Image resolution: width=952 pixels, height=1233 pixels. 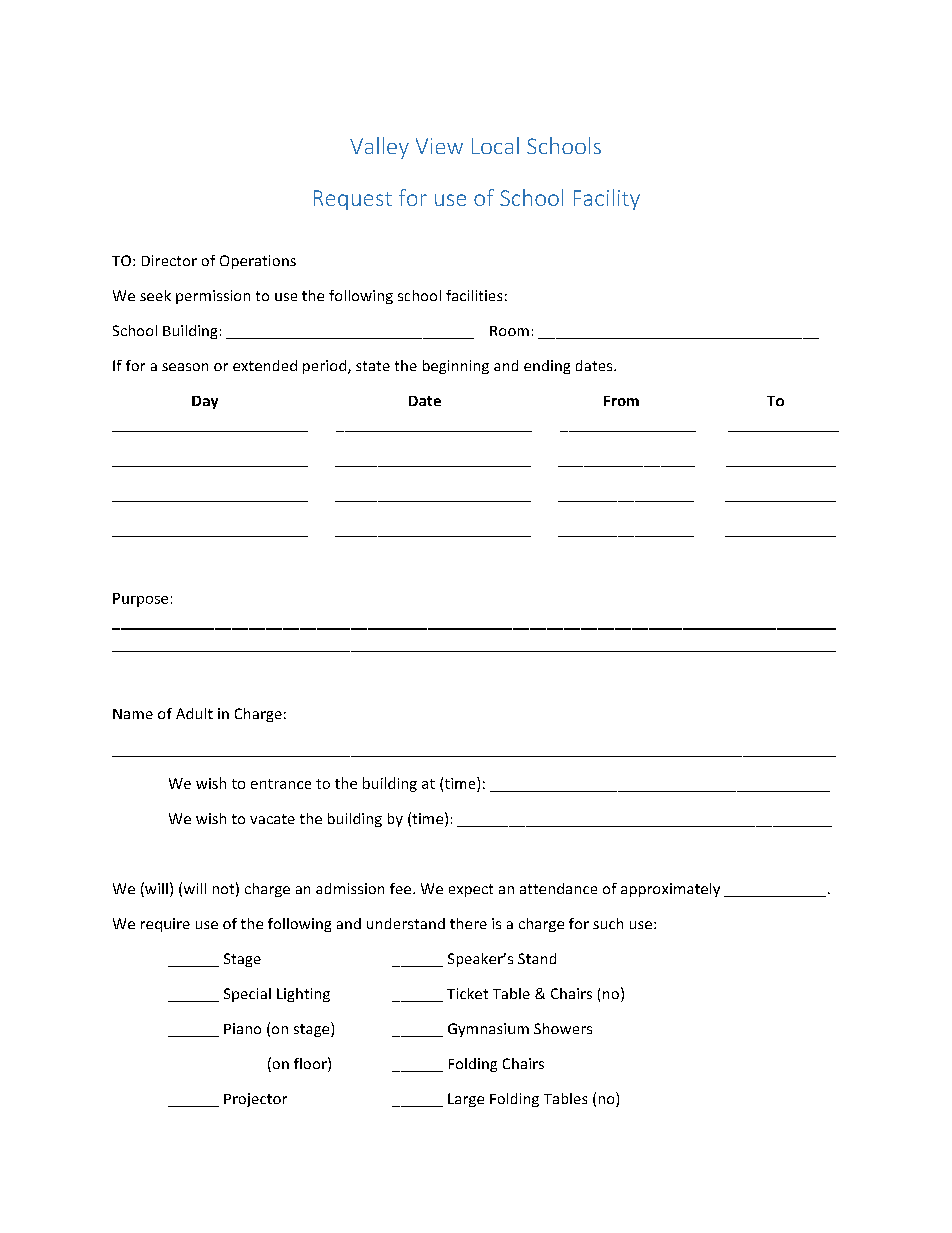 I want to click on entrance, so click(x=281, y=784).
